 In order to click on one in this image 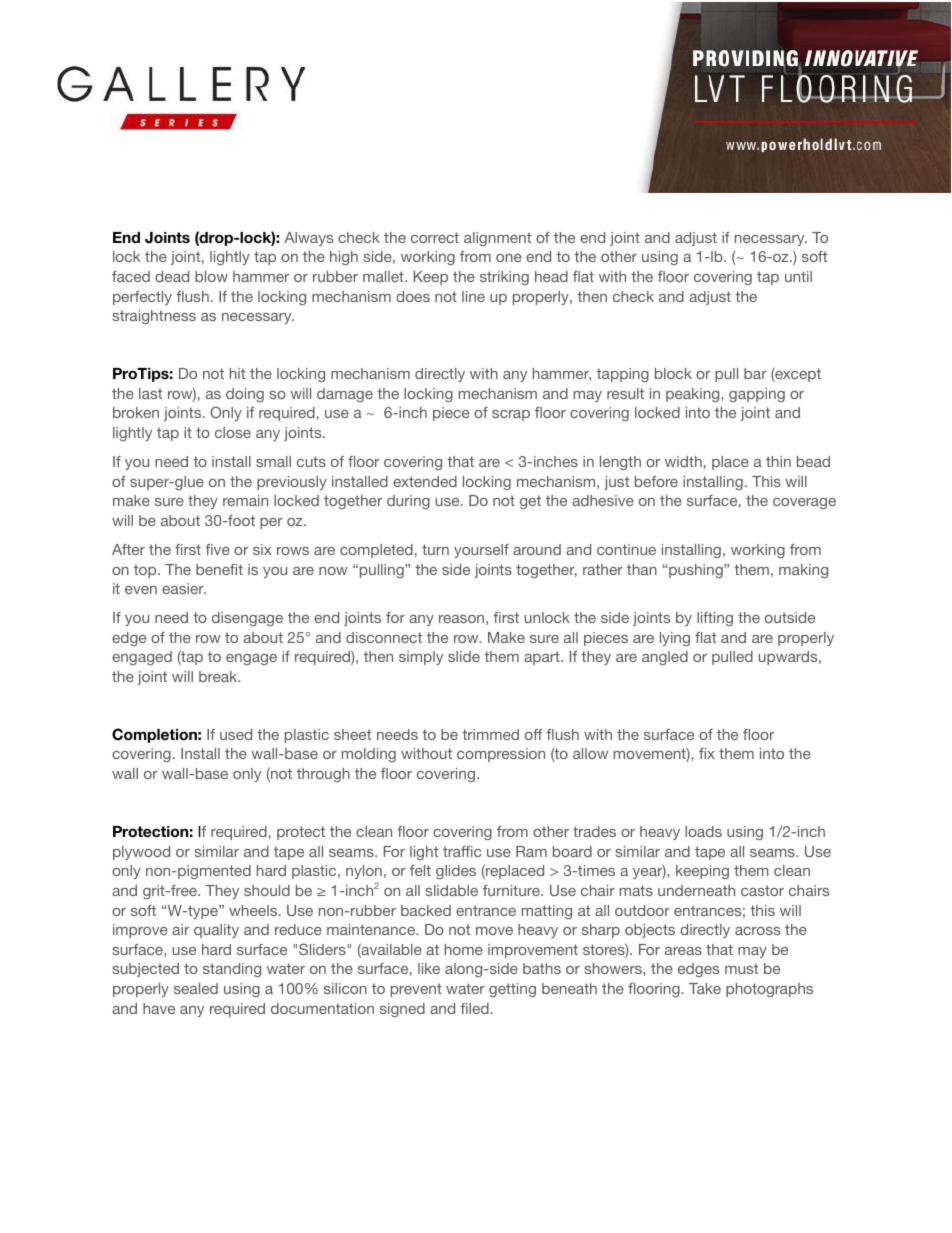, I will do `click(509, 258)`.
